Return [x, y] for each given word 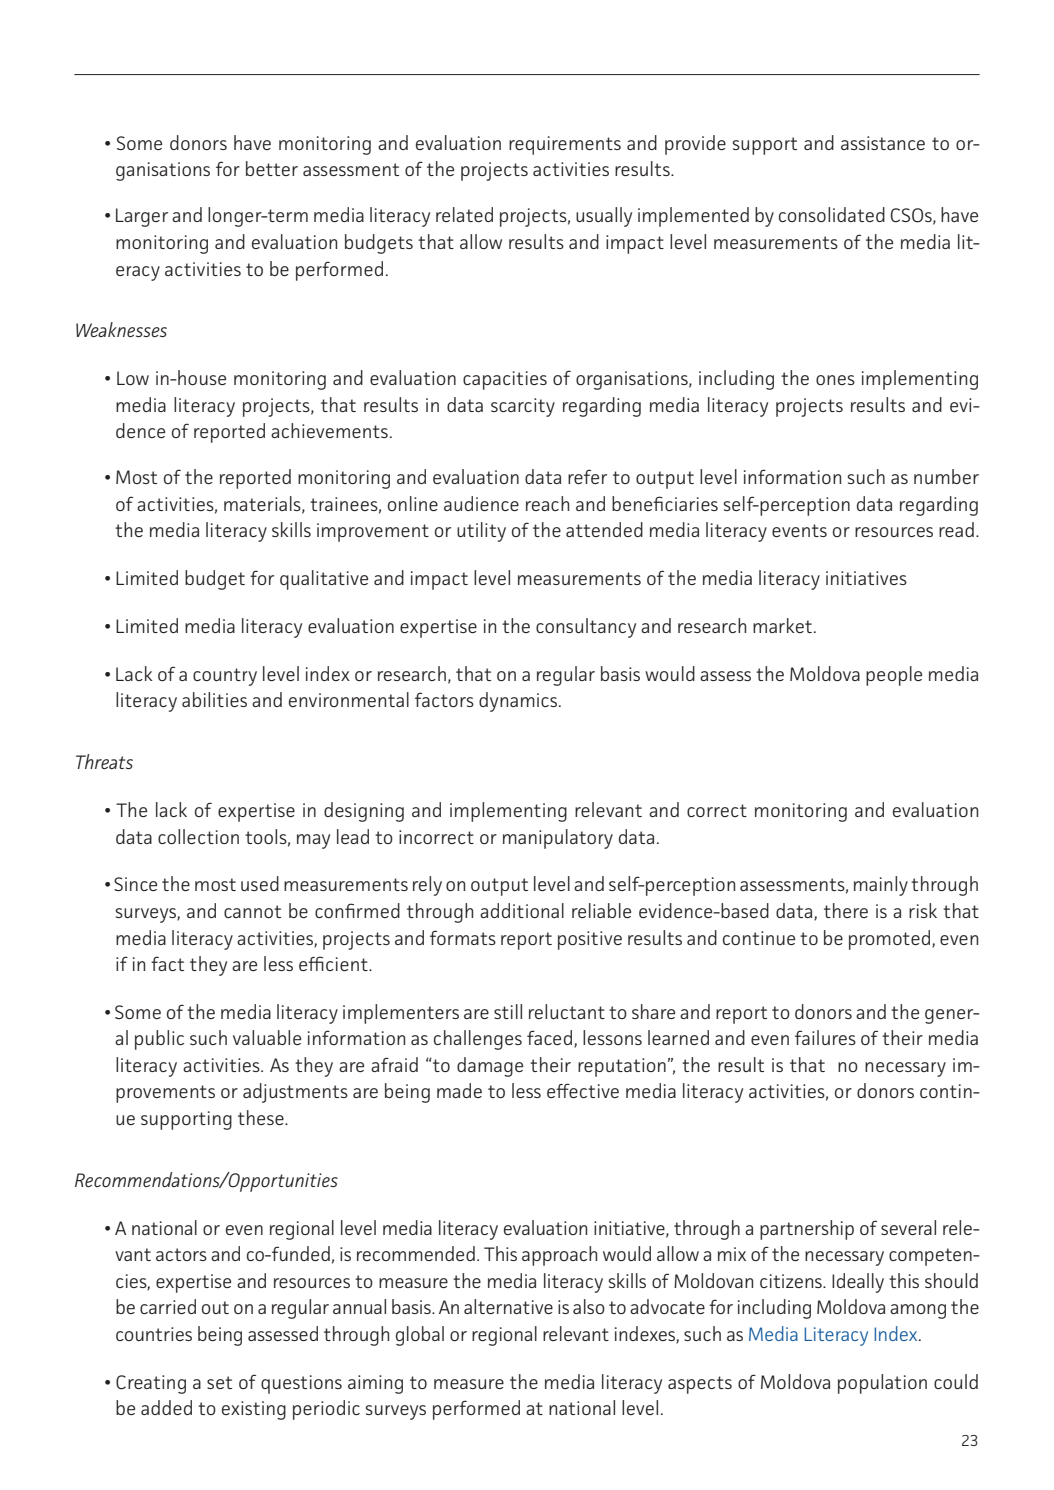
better [272, 168]
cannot [252, 911]
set [219, 1382]
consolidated [832, 214]
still [508, 1011]
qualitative [324, 580]
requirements [565, 145]
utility [481, 532]
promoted [889, 940]
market [782, 625]
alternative [508, 1306]
